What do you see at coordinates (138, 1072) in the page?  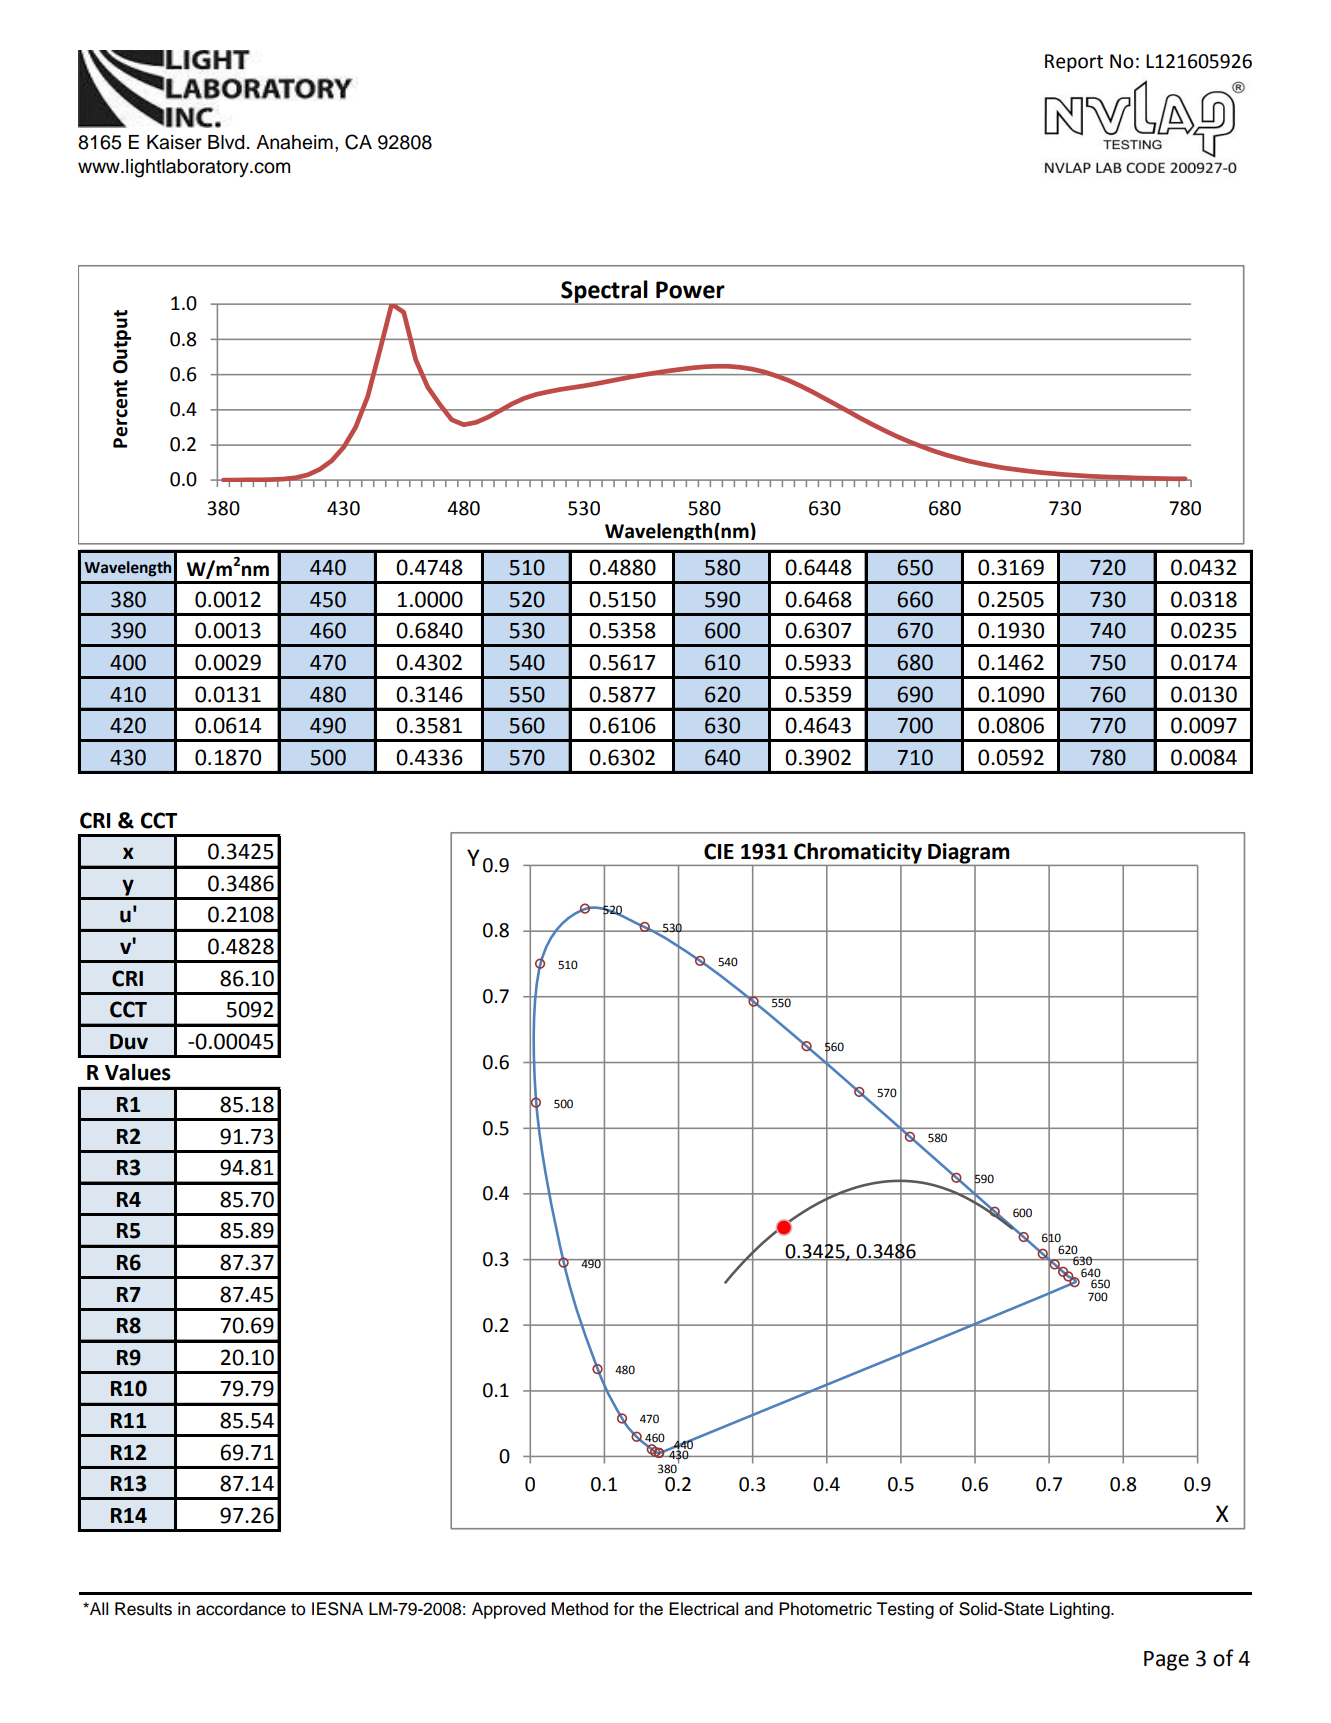 I see `Values` at bounding box center [138, 1072].
